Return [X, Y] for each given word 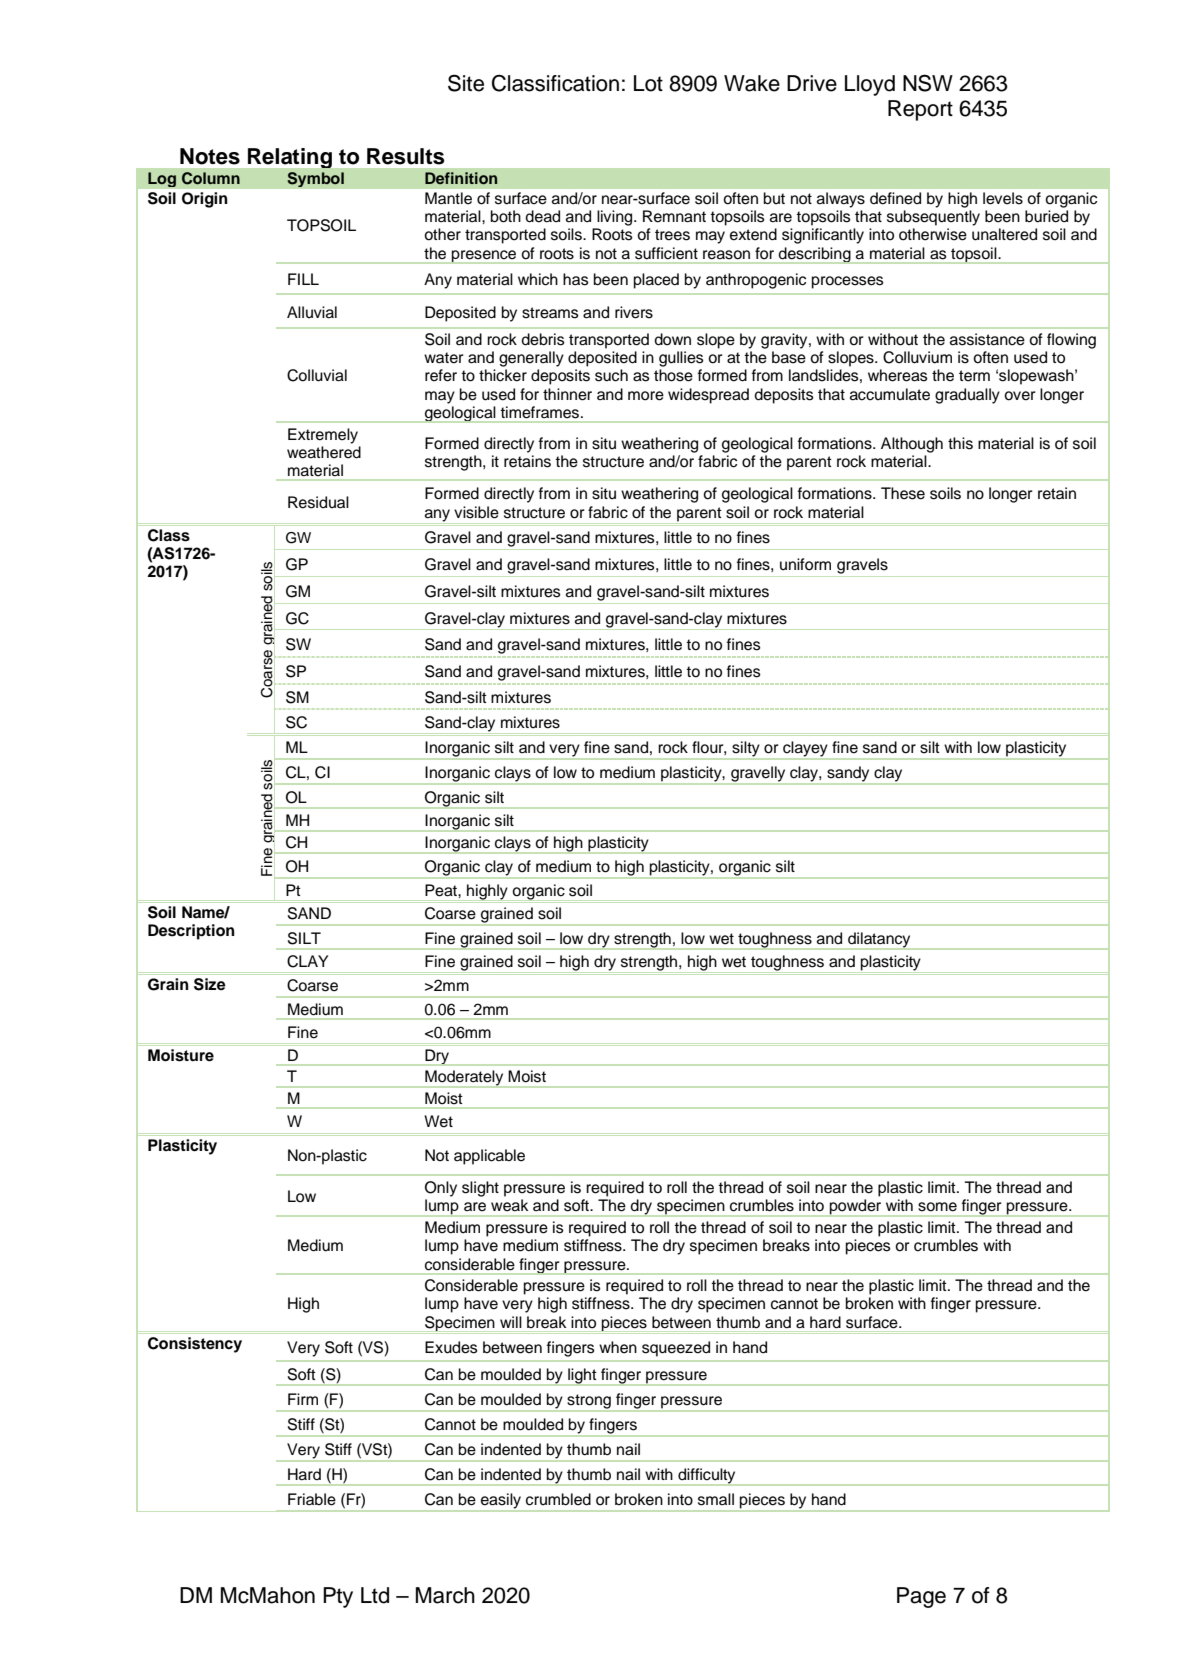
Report [920, 110]
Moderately [464, 1079]
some [937, 1207]
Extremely [323, 436]
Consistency [195, 1345]
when [618, 1347]
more [646, 396]
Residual [318, 502]
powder [855, 1208]
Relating [290, 158]
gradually [967, 396]
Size [210, 984]
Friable [312, 1499]
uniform [805, 564]
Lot [648, 83]
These [903, 493]
